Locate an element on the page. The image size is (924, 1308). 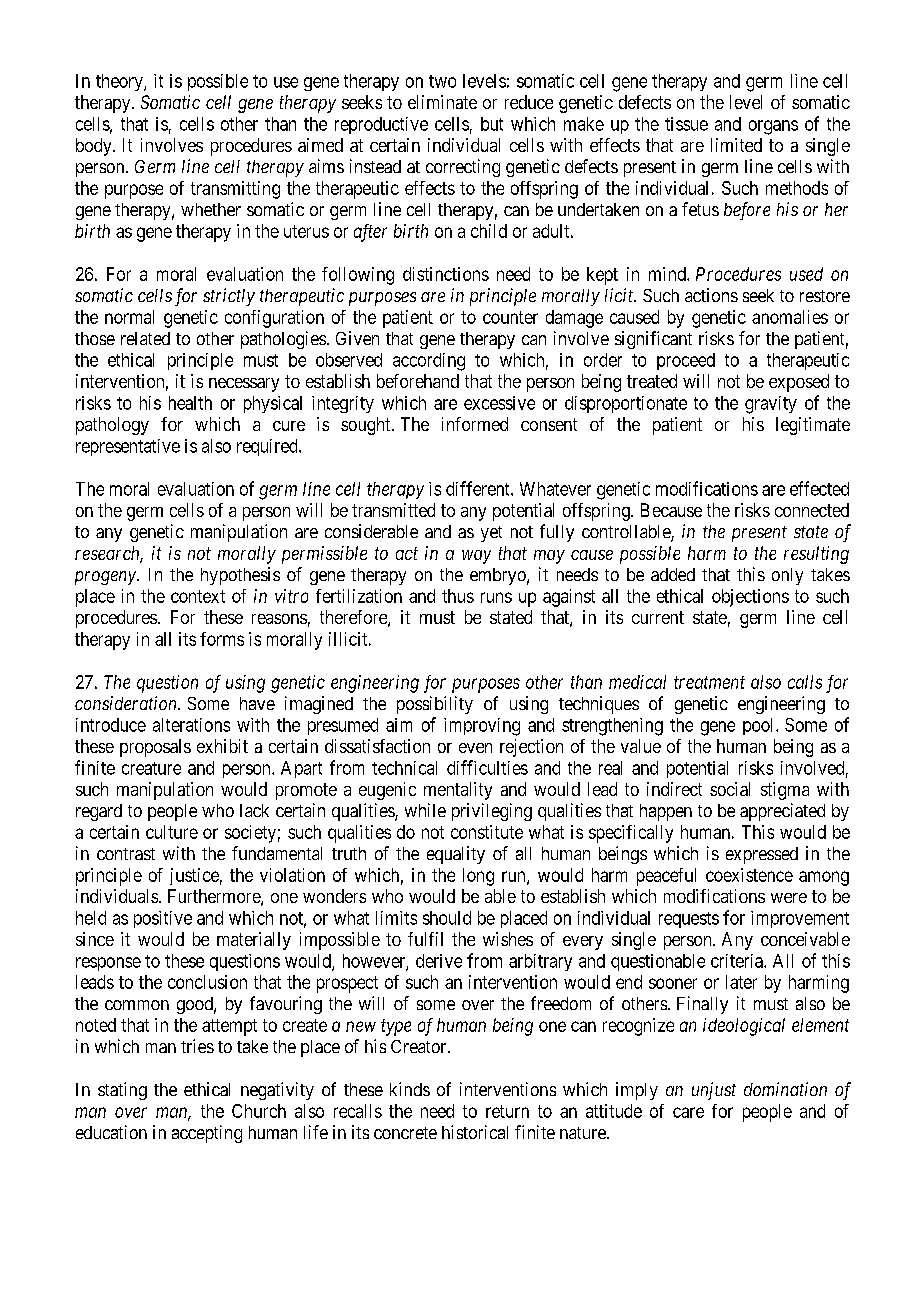
creature is located at coordinates (151, 768).
